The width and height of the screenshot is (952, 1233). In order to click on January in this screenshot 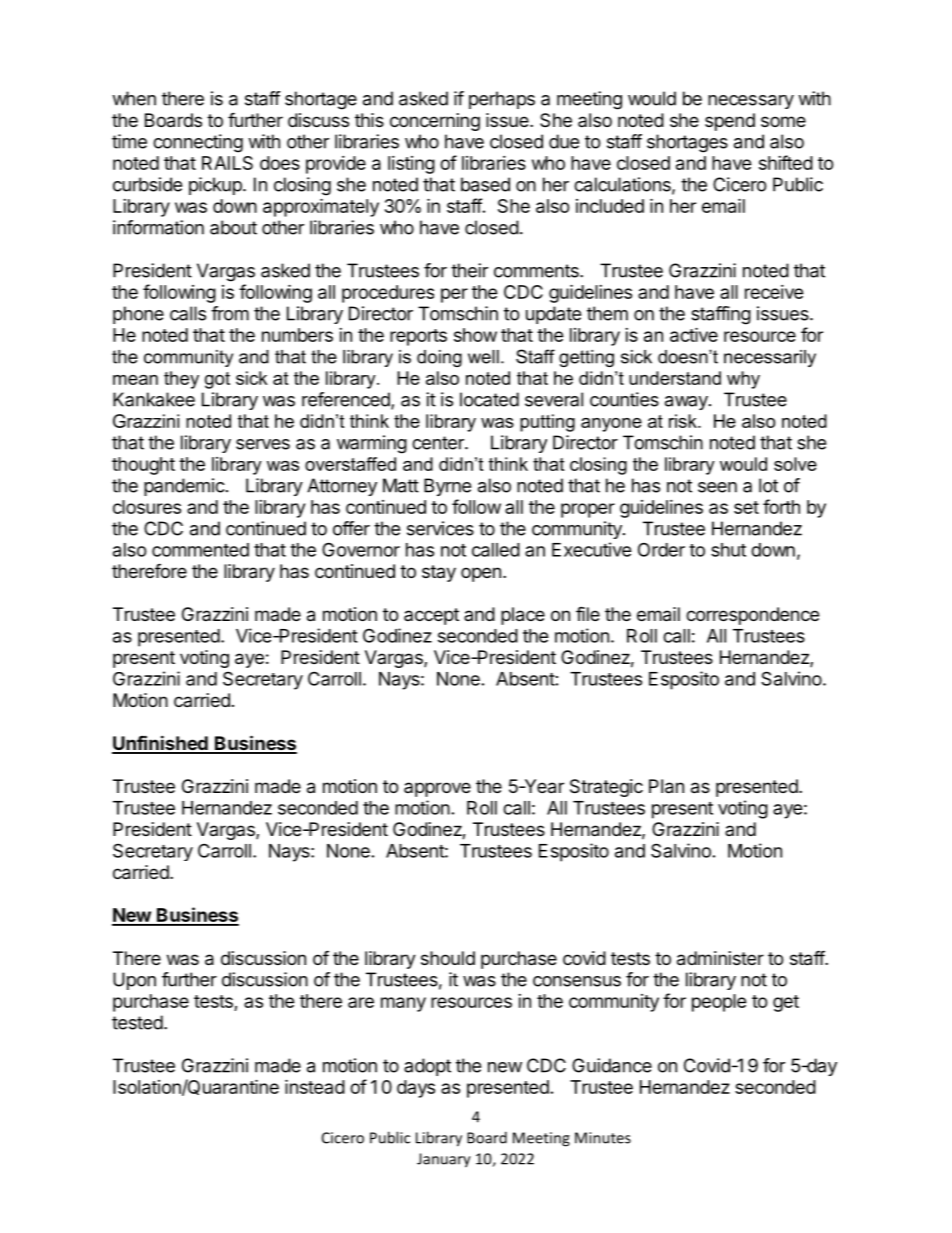, I will do `click(444, 1160)`.
